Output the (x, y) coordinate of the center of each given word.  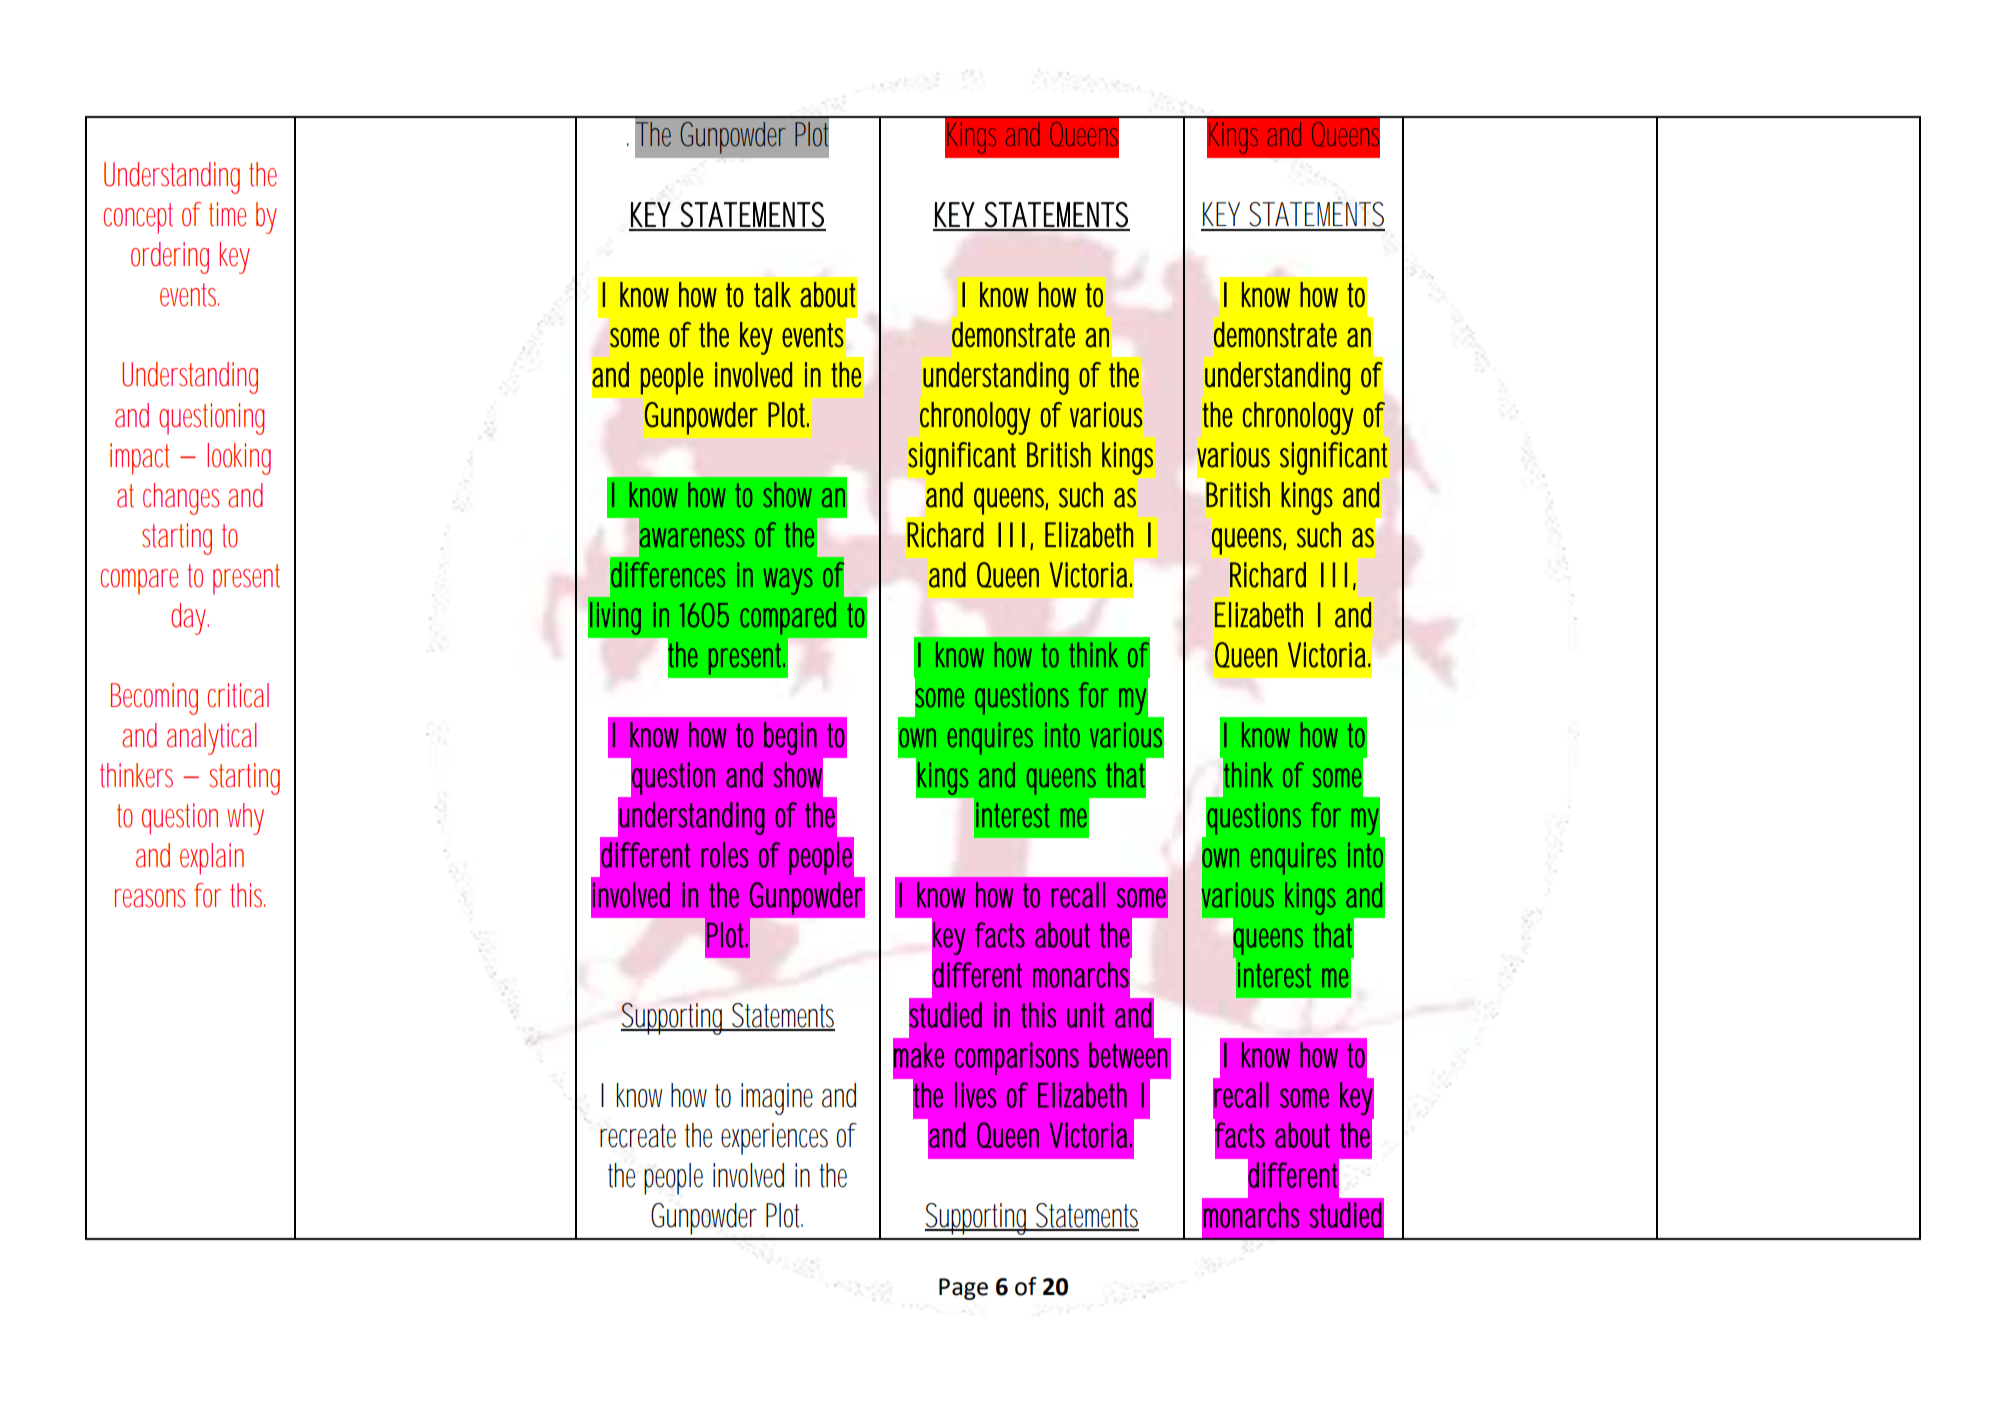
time (227, 214)
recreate (638, 1136)
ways (788, 581)
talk (772, 294)
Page (963, 1289)
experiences (774, 1139)
